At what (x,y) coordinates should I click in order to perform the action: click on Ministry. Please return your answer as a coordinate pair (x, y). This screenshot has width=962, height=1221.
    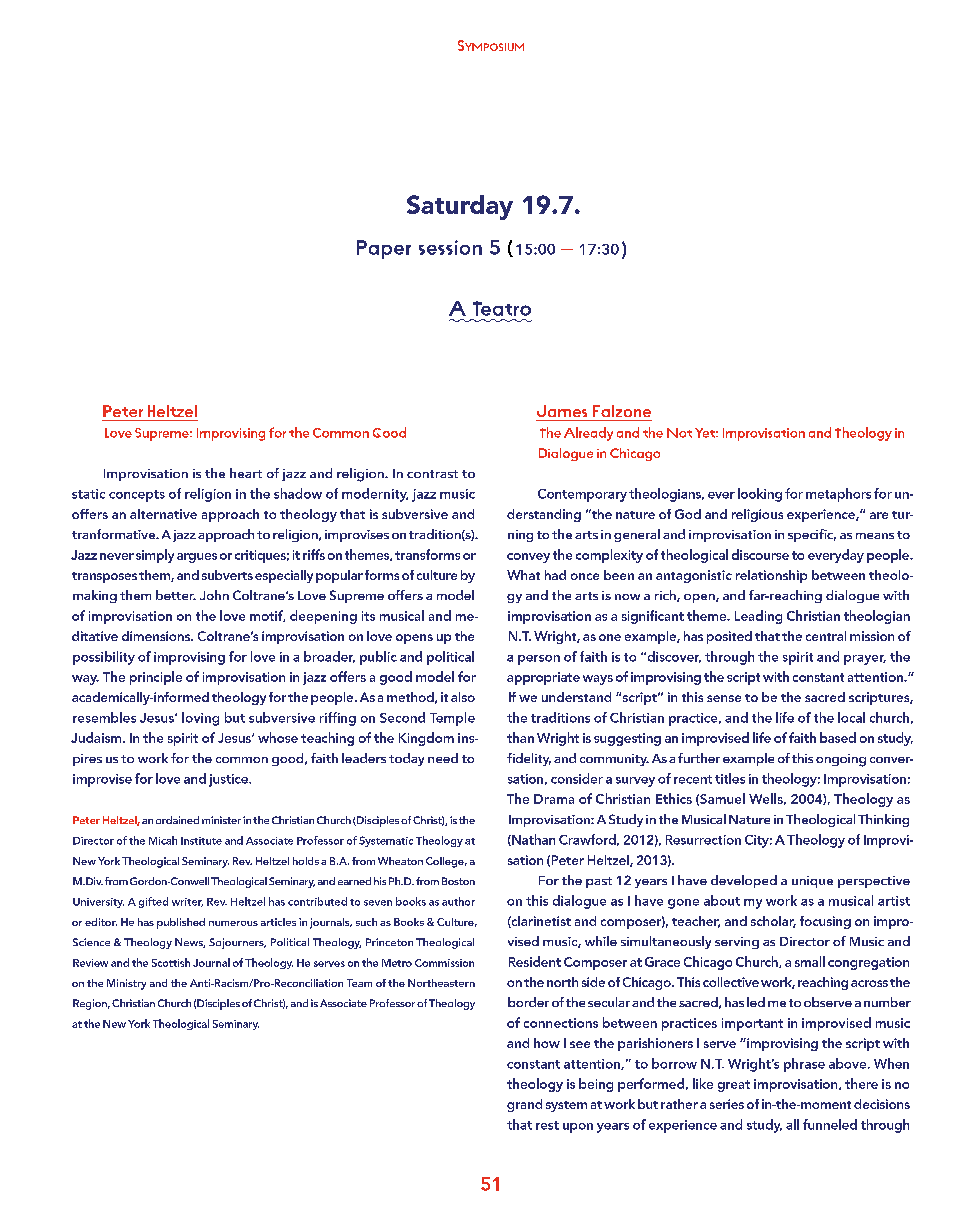
    Looking at the image, I should click on (126, 984).
